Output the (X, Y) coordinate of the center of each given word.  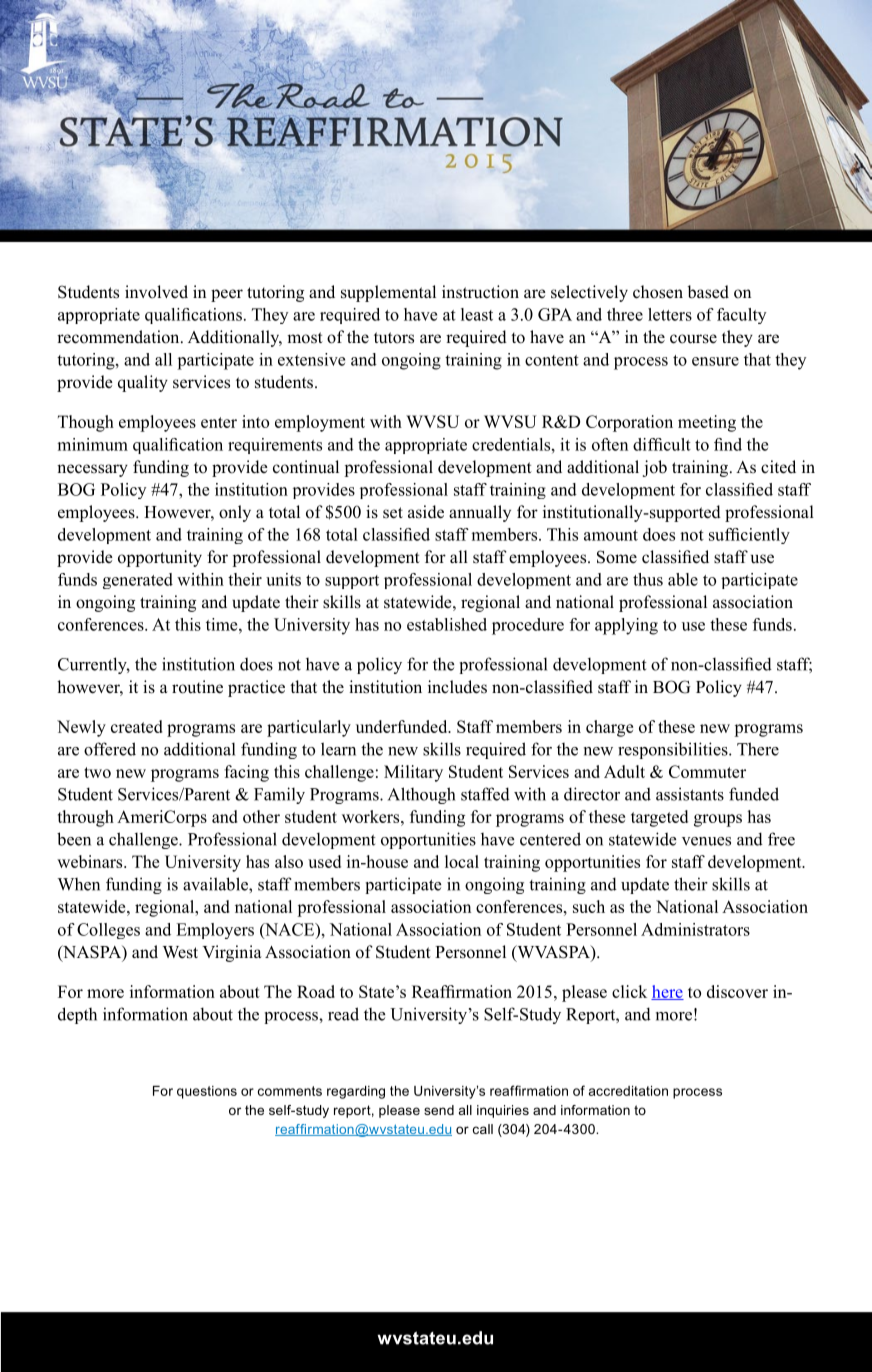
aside (426, 512)
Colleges (108, 931)
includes (457, 687)
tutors (394, 338)
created (137, 726)
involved (156, 292)
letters (670, 314)
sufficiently (749, 536)
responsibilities (674, 750)
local (462, 861)
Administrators (695, 929)
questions (207, 1092)
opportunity (160, 558)
